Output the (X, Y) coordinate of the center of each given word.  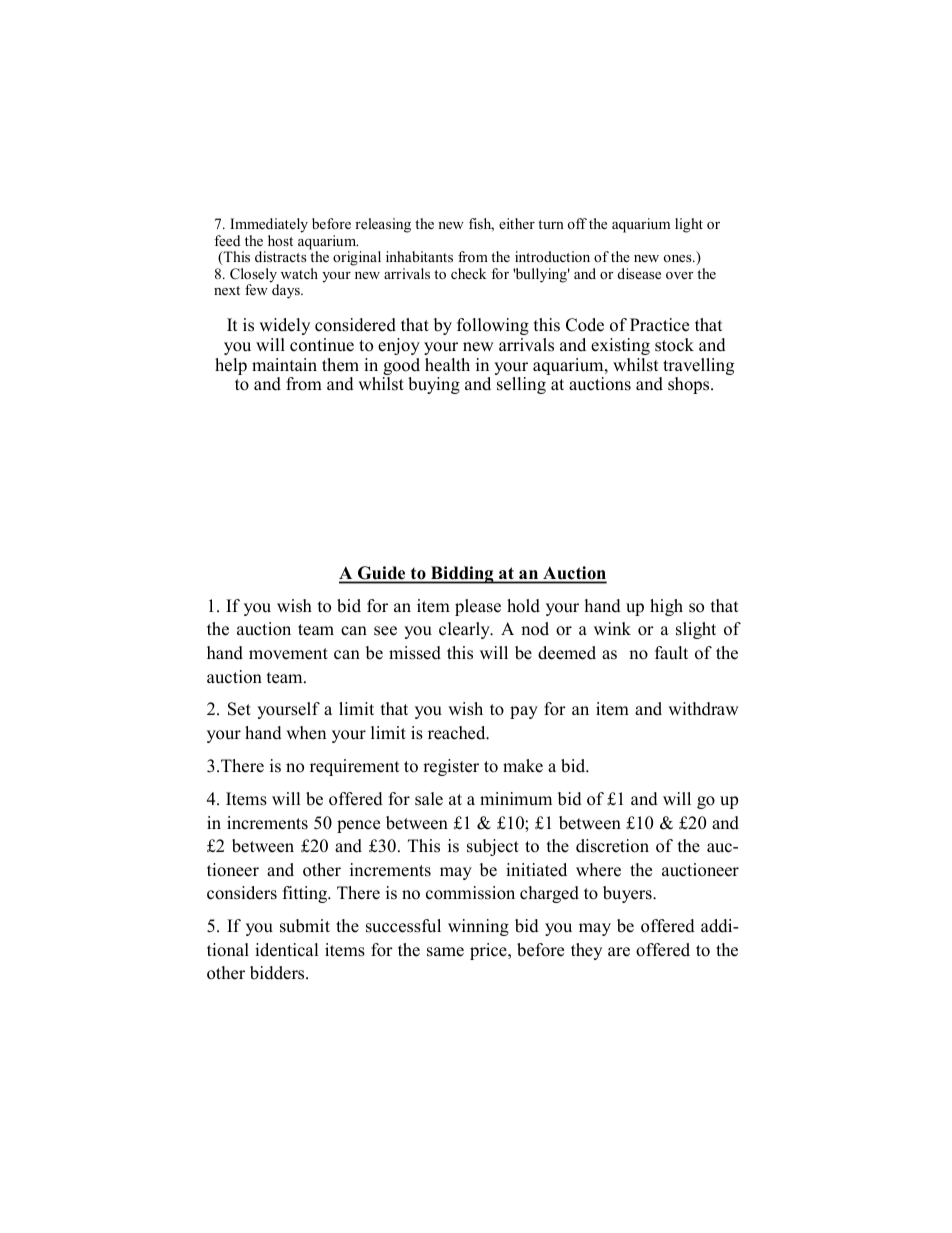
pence (358, 826)
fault (671, 653)
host (280, 240)
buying (434, 385)
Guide (381, 572)
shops (690, 385)
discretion (612, 846)
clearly (465, 630)
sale (429, 799)
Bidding (462, 575)
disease (639, 273)
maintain (284, 364)
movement (288, 654)
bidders (278, 973)
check (468, 273)
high (666, 607)
